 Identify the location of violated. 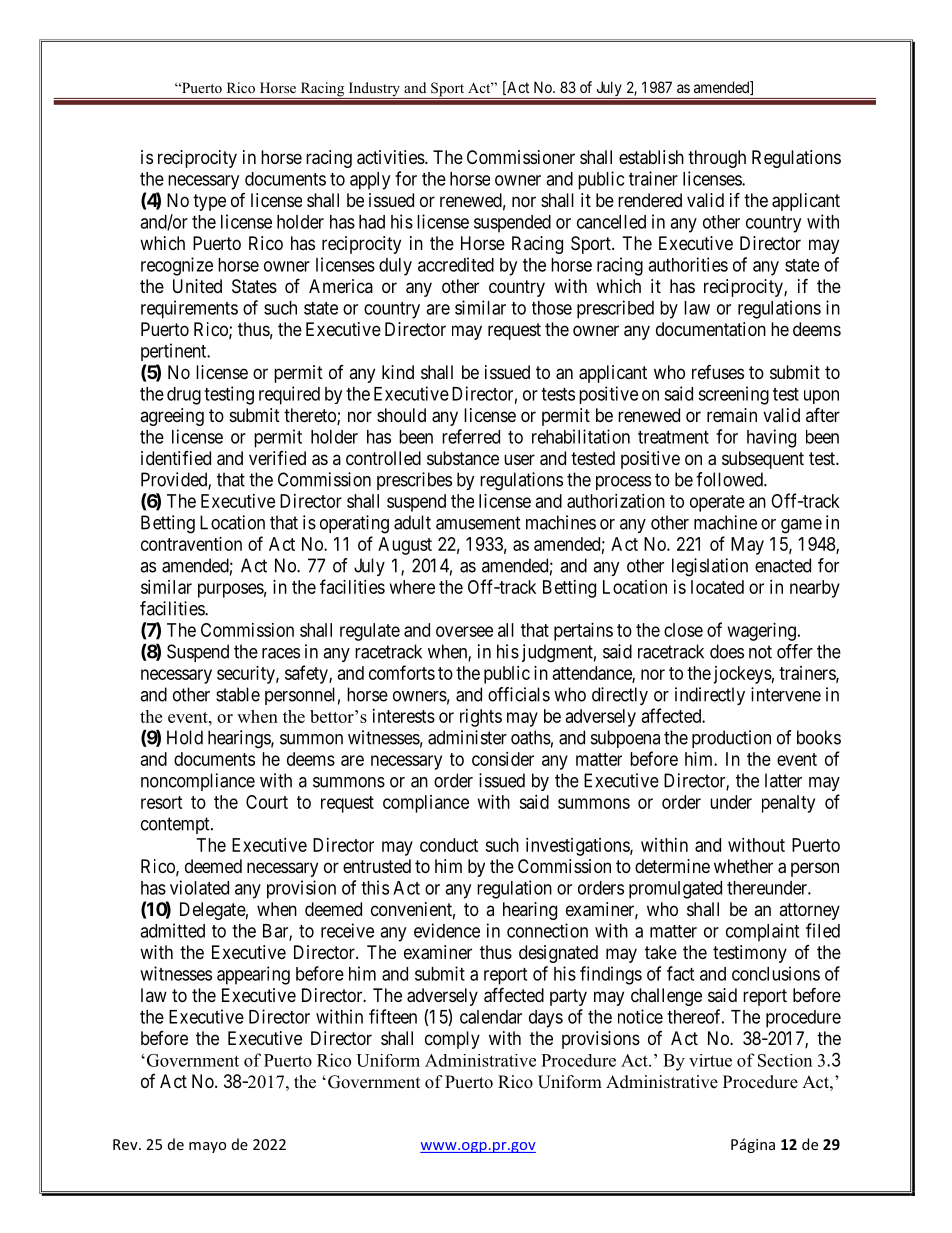
(199, 887).
